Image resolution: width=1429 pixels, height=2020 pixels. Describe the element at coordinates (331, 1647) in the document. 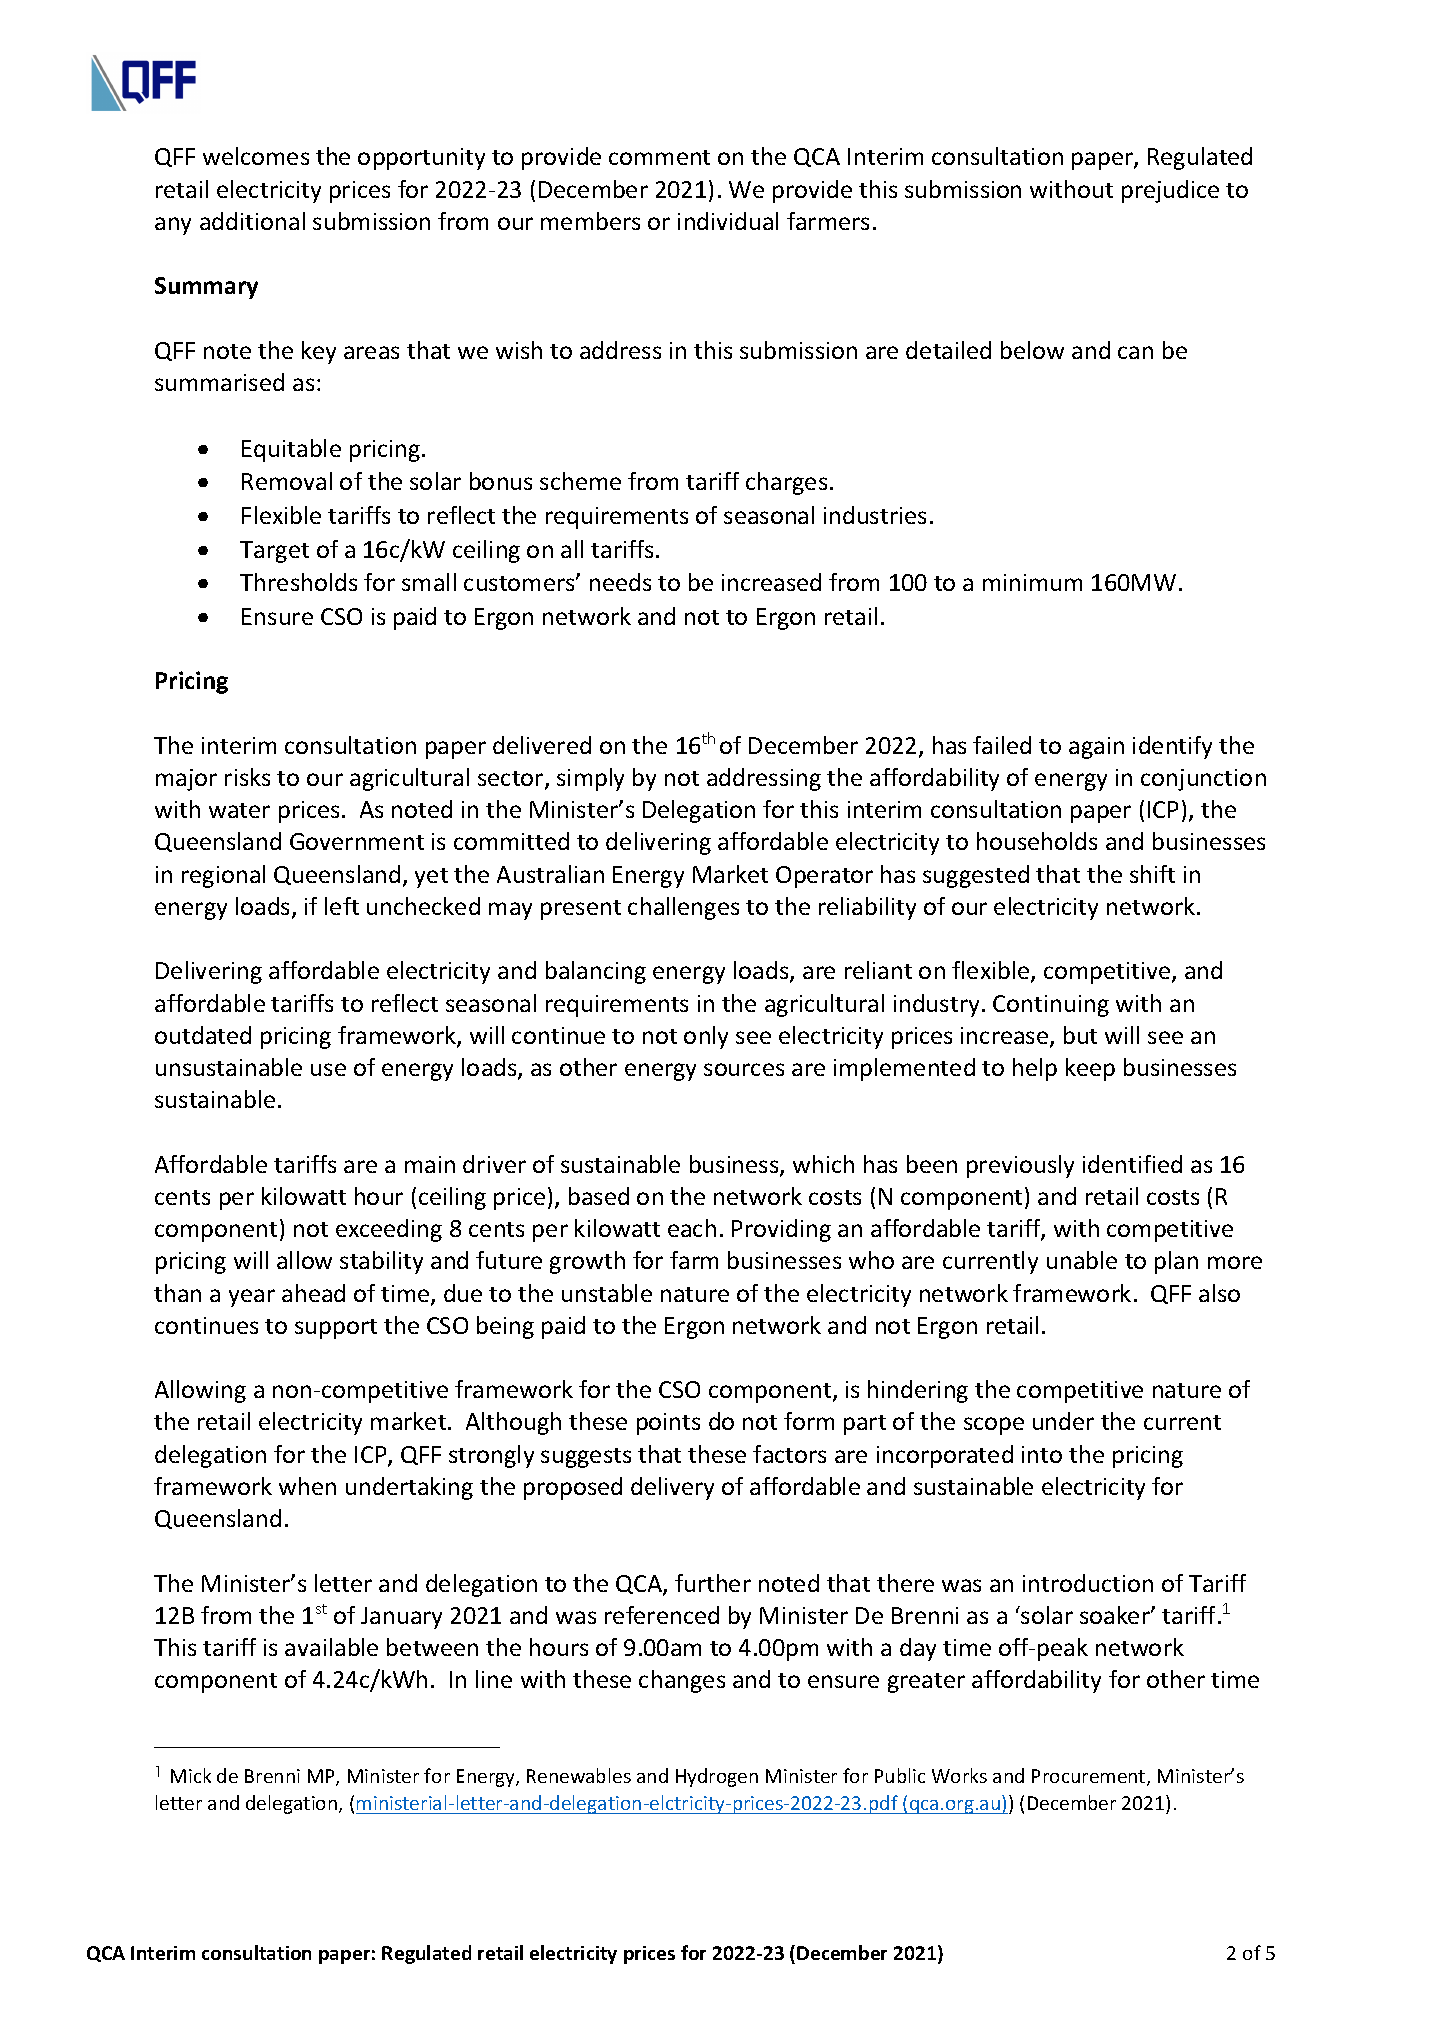

I see `available` at that location.
